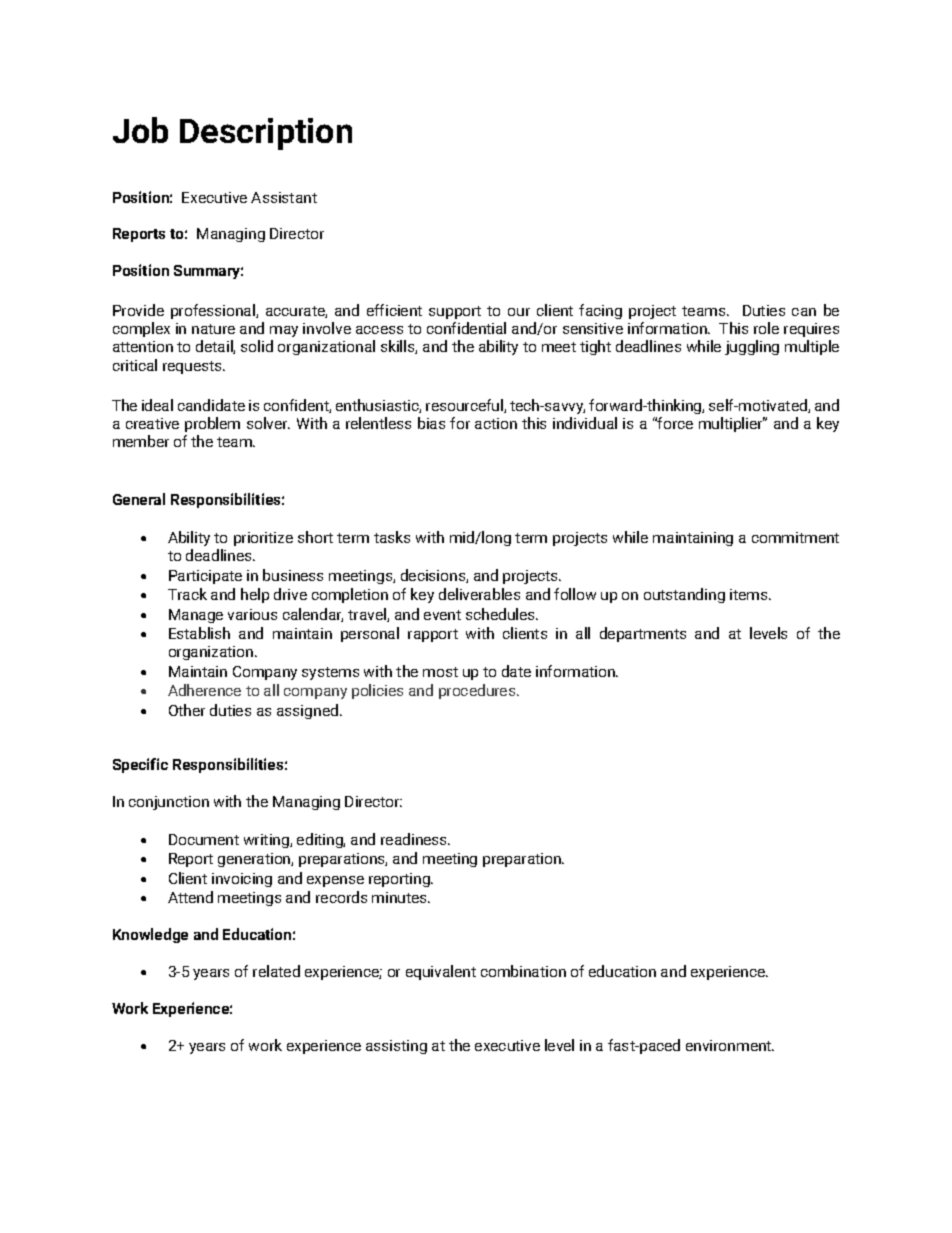 The width and height of the screenshot is (952, 1233). I want to click on Participate, so click(205, 577).
